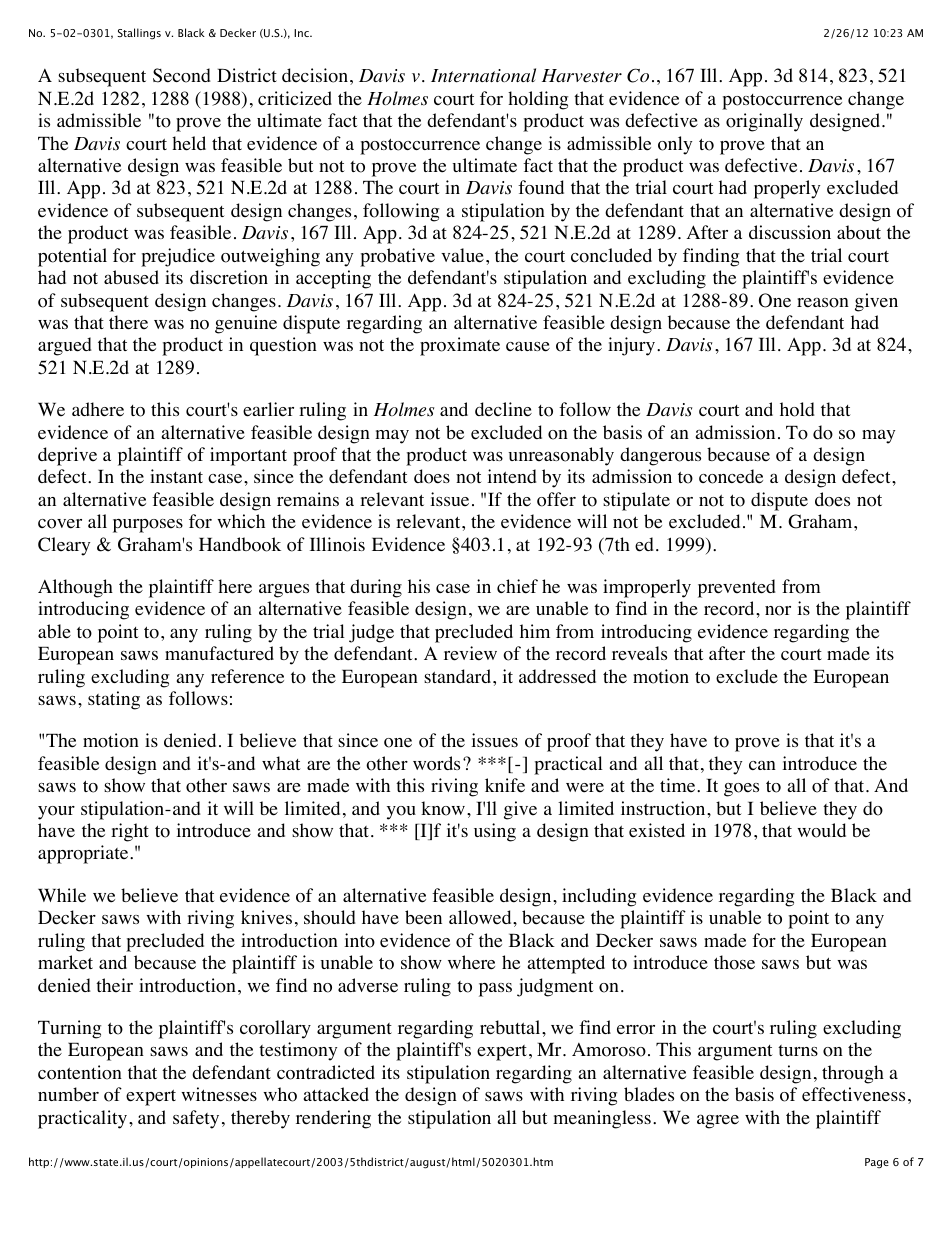 The height and width of the screenshot is (1233, 952). What do you see at coordinates (764, 122) in the screenshot?
I see `originally` at bounding box center [764, 122].
